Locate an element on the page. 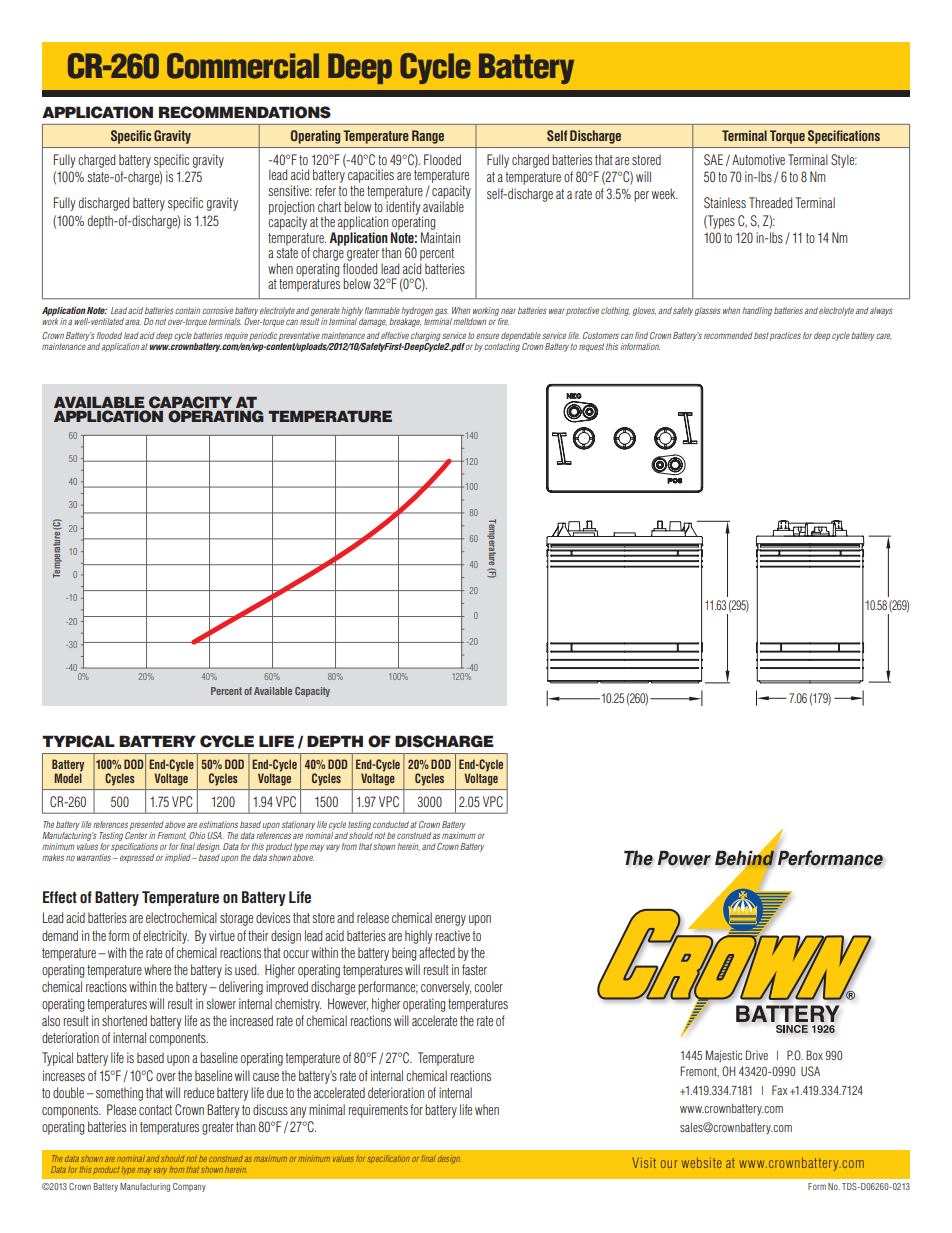 The height and width of the document is (1233, 952). website is located at coordinates (702, 1162).
